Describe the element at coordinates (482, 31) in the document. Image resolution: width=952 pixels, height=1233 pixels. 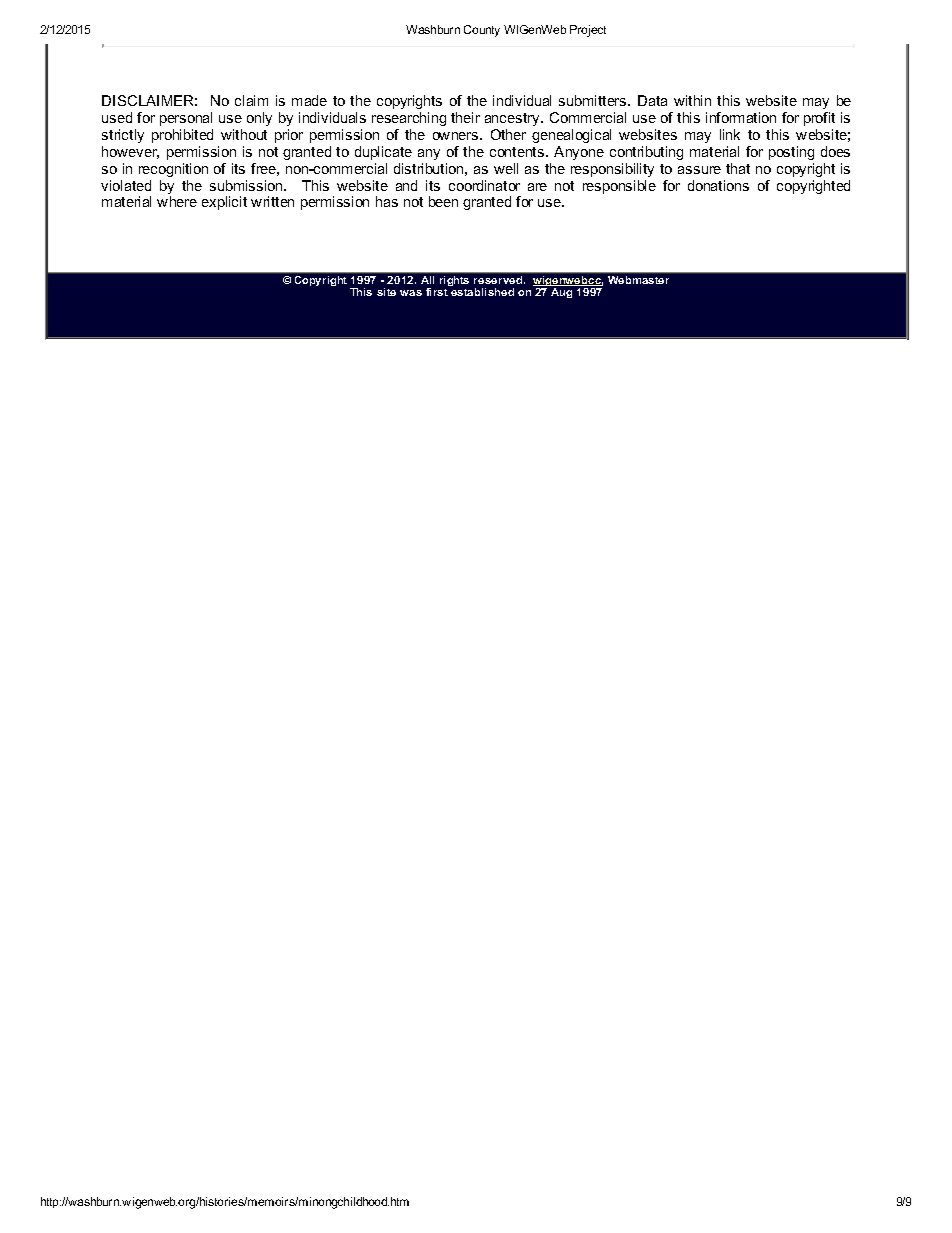
I see `County` at that location.
